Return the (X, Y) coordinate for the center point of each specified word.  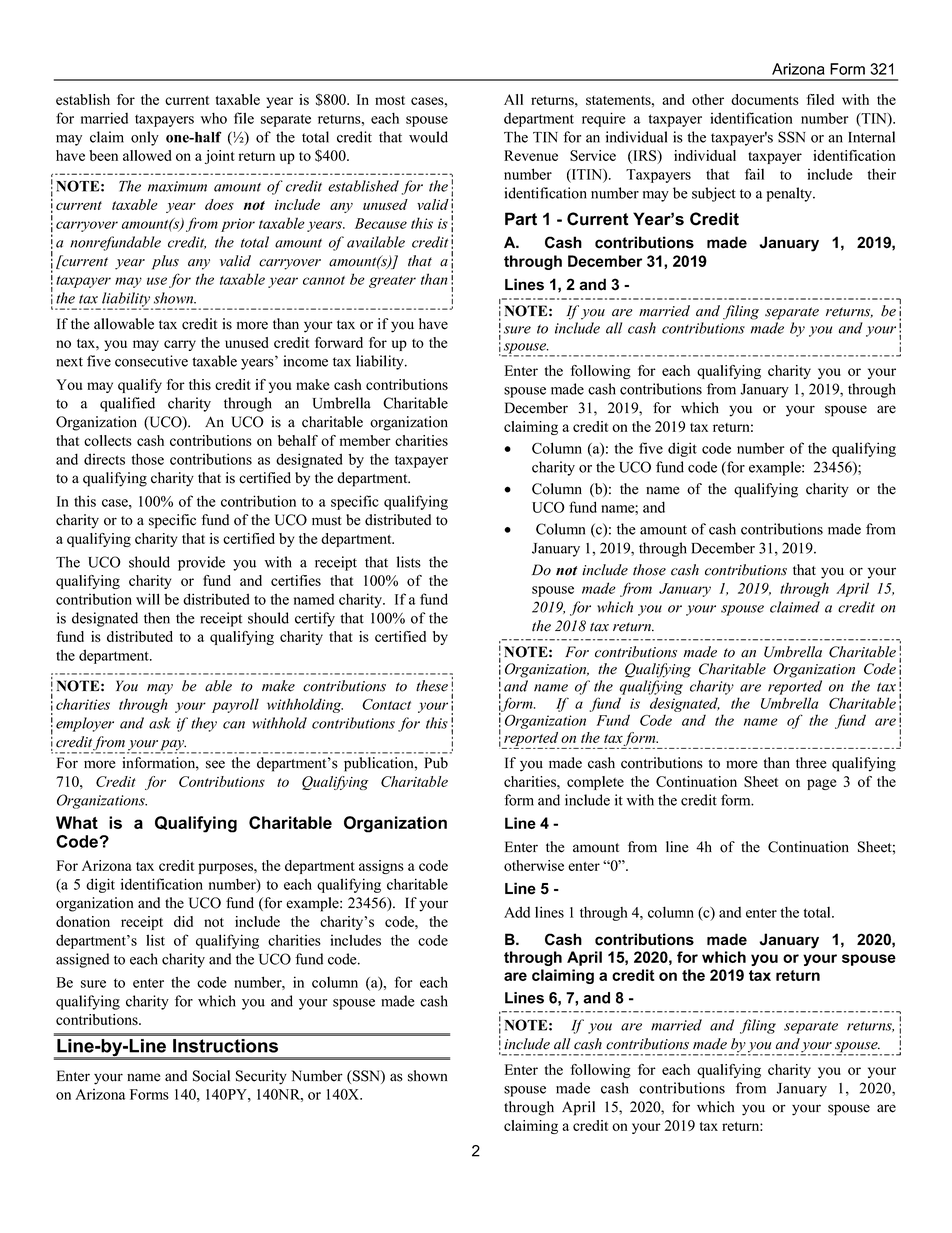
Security (261, 1077)
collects (108, 440)
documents (765, 99)
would (428, 137)
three (811, 763)
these (432, 686)
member (365, 440)
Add (517, 912)
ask (160, 723)
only (145, 138)
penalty (791, 194)
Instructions (225, 1046)
